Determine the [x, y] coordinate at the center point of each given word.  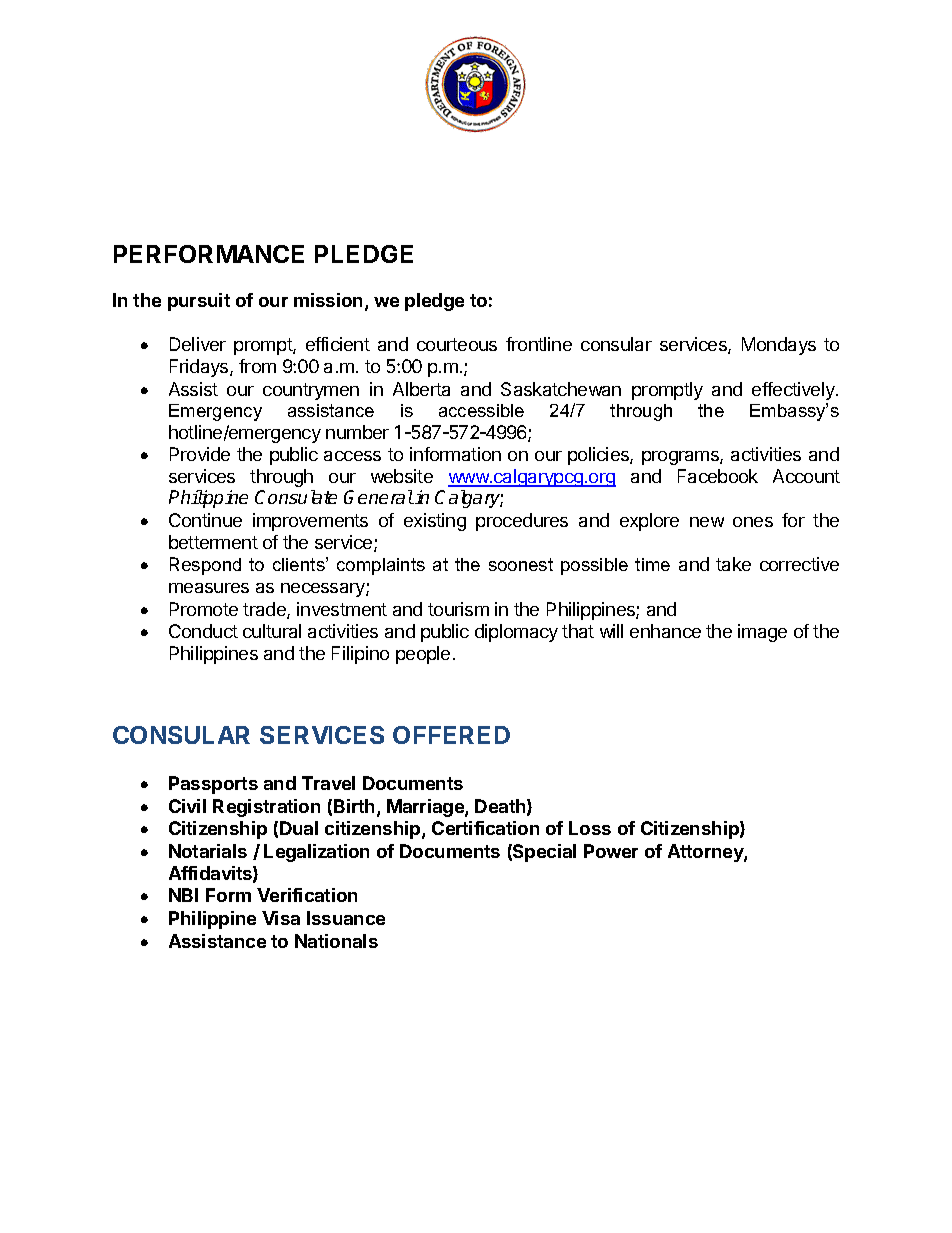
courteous [457, 344]
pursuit [199, 302]
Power [611, 851]
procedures [522, 522]
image [762, 633]
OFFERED [451, 735]
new [707, 522]
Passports [213, 785]
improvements [310, 522]
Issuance [346, 918]
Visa [281, 918]
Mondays [779, 346]
